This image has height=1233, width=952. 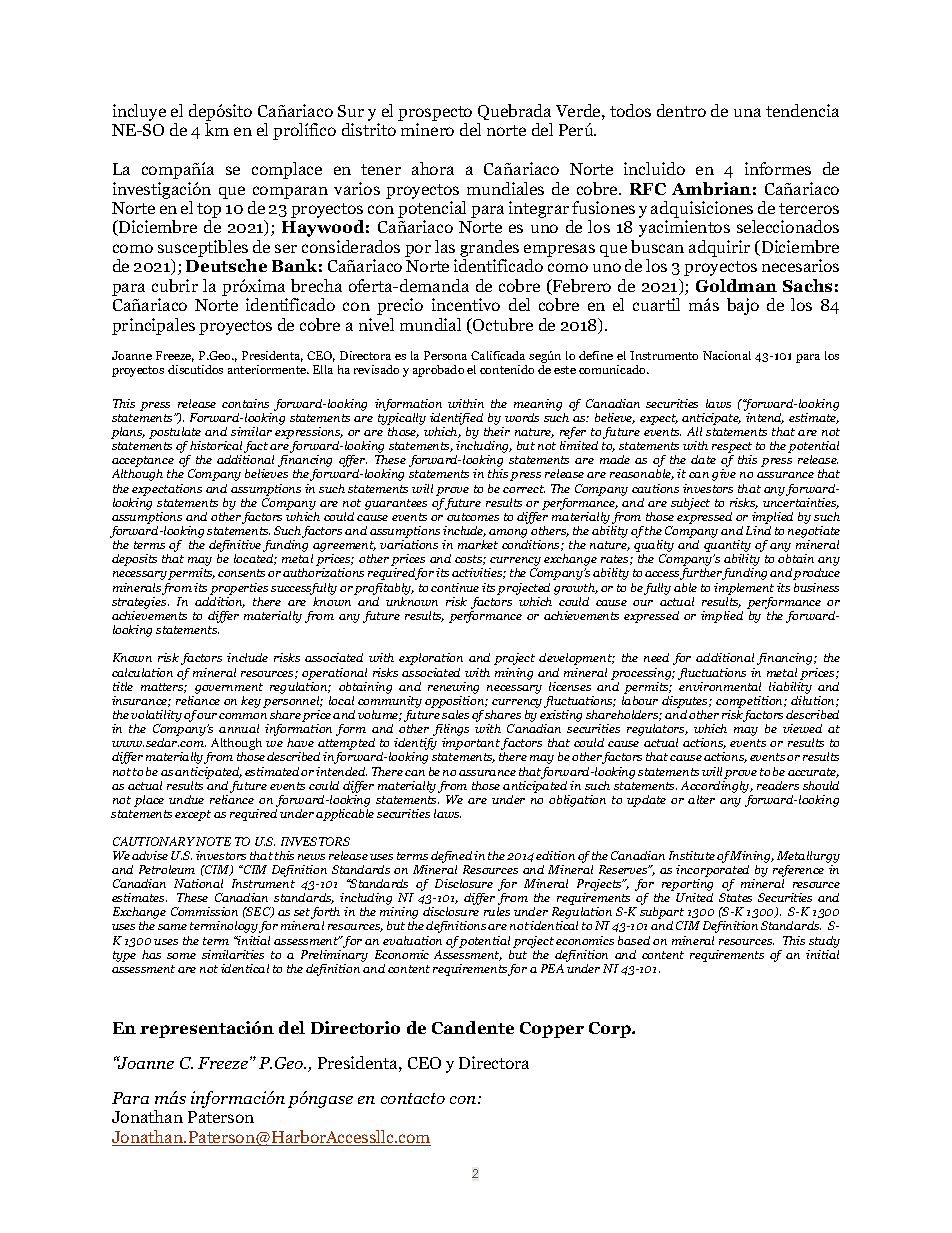 What do you see at coordinates (181, 956) in the image?
I see `some` at bounding box center [181, 956].
